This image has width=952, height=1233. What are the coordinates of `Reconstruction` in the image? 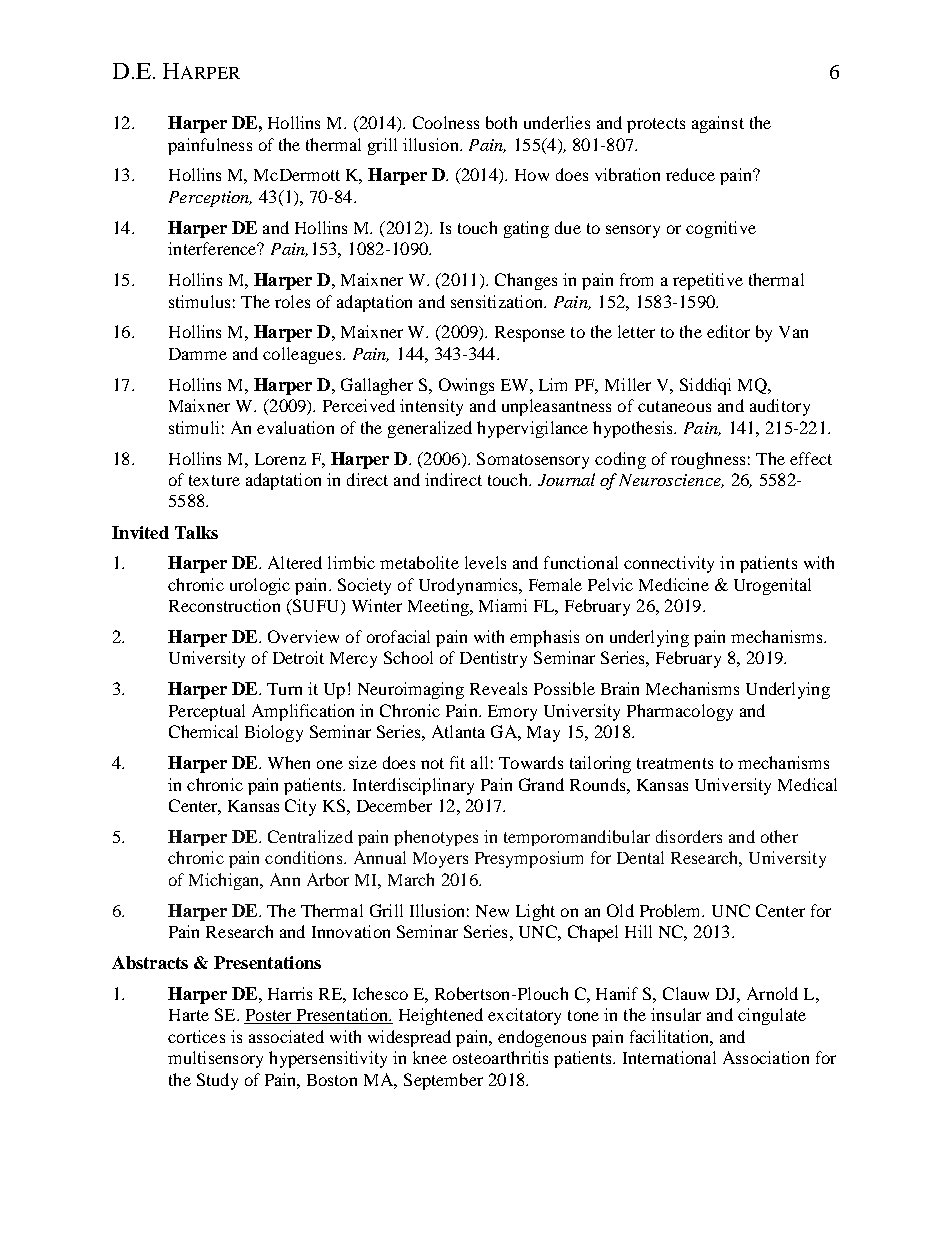 It's located at (224, 605).
